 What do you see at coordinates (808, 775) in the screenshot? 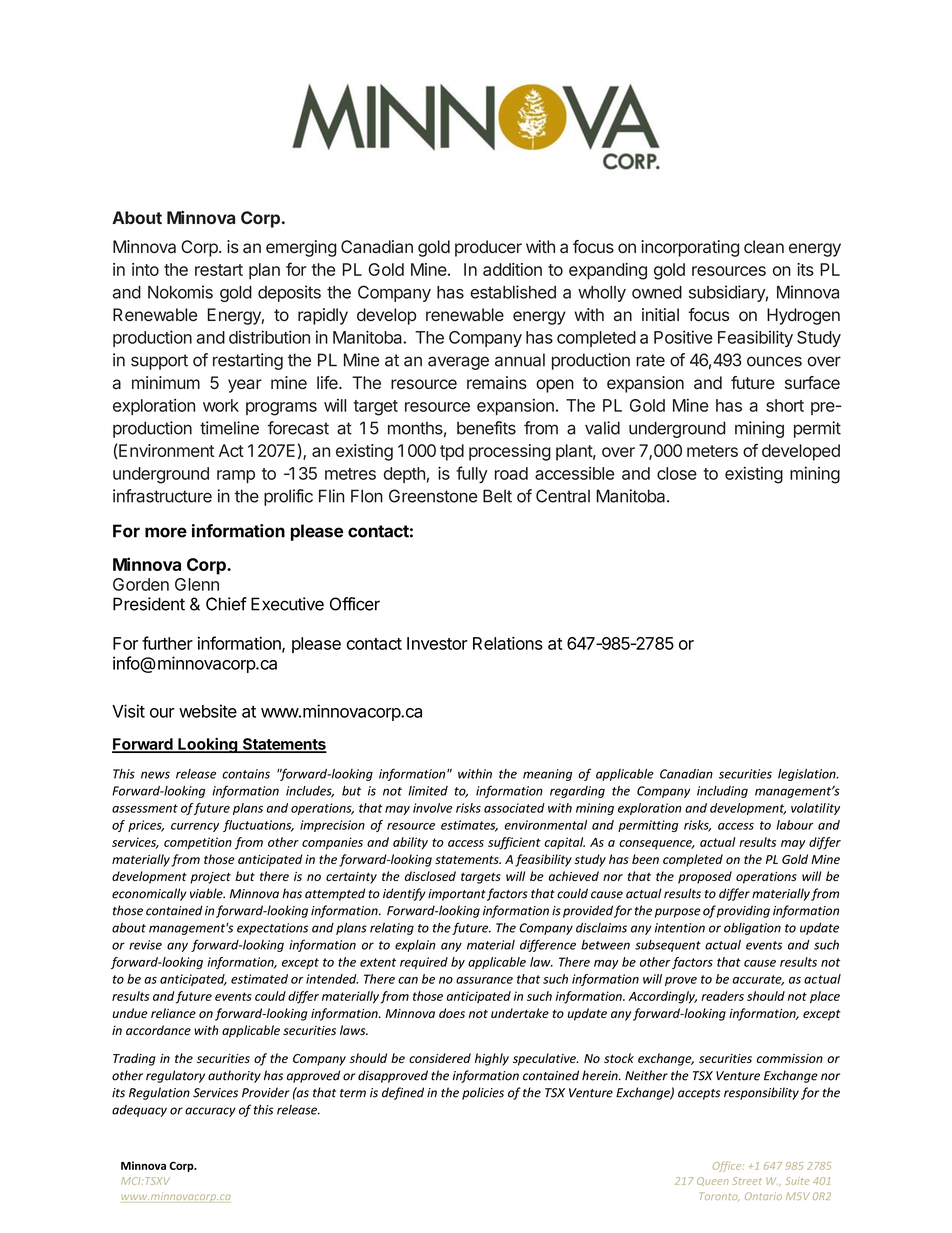
I see `legislation` at bounding box center [808, 775].
